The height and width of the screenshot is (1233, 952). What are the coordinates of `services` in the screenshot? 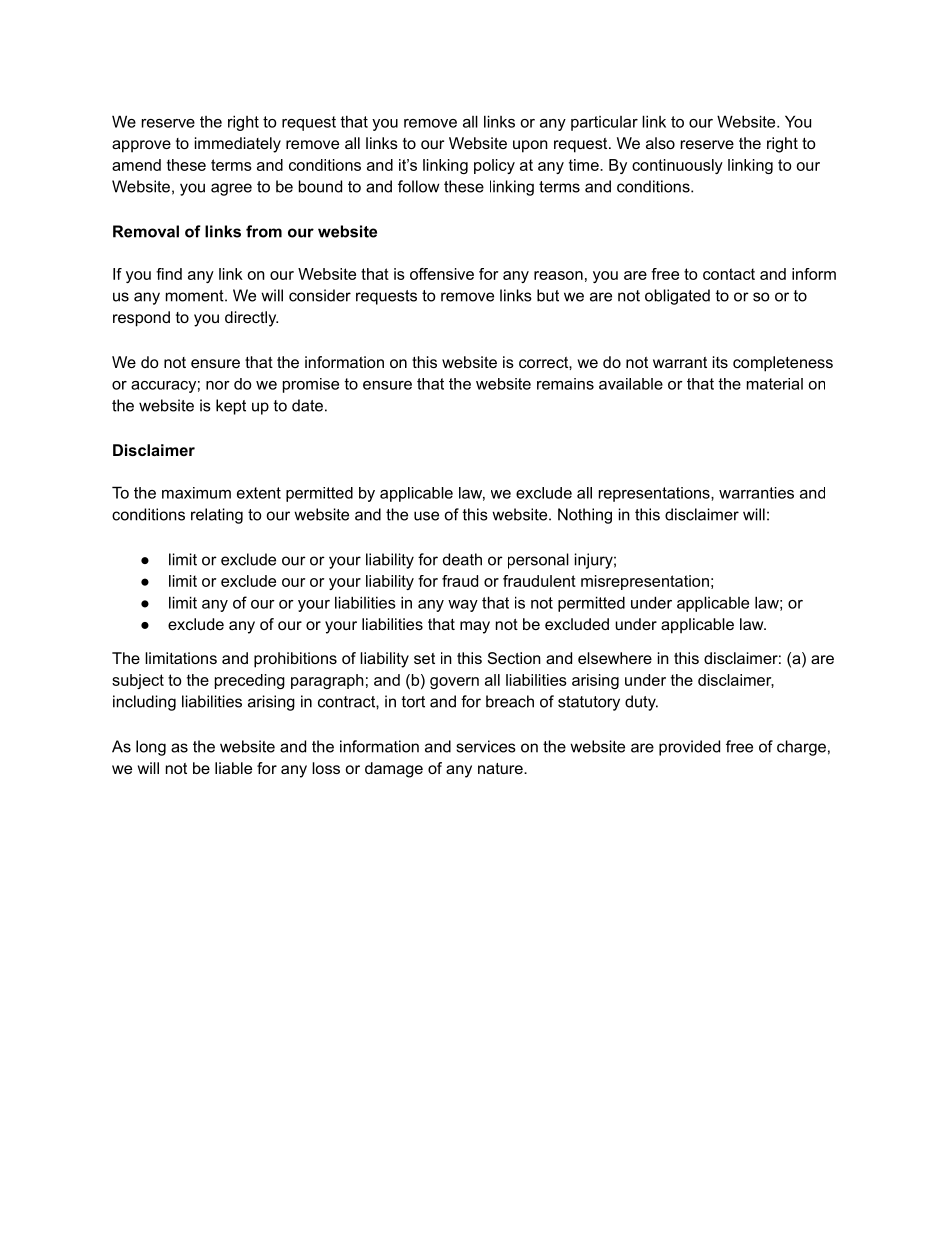 It's located at (486, 746).
